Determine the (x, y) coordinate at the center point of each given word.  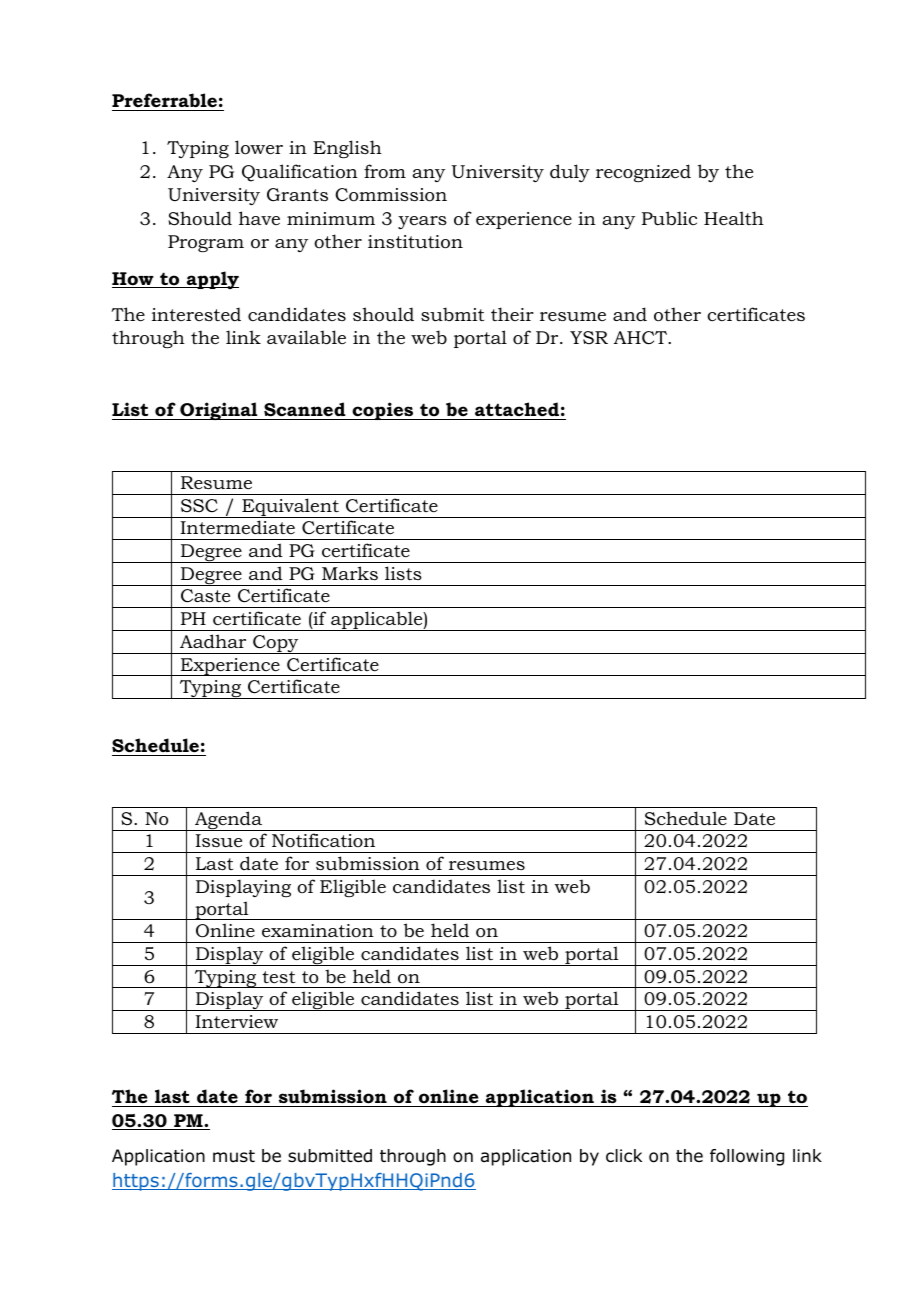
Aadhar (213, 641)
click (624, 1155)
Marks (350, 573)
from (385, 171)
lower (259, 147)
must (234, 1156)
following (747, 1157)
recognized (643, 173)
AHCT (641, 338)
